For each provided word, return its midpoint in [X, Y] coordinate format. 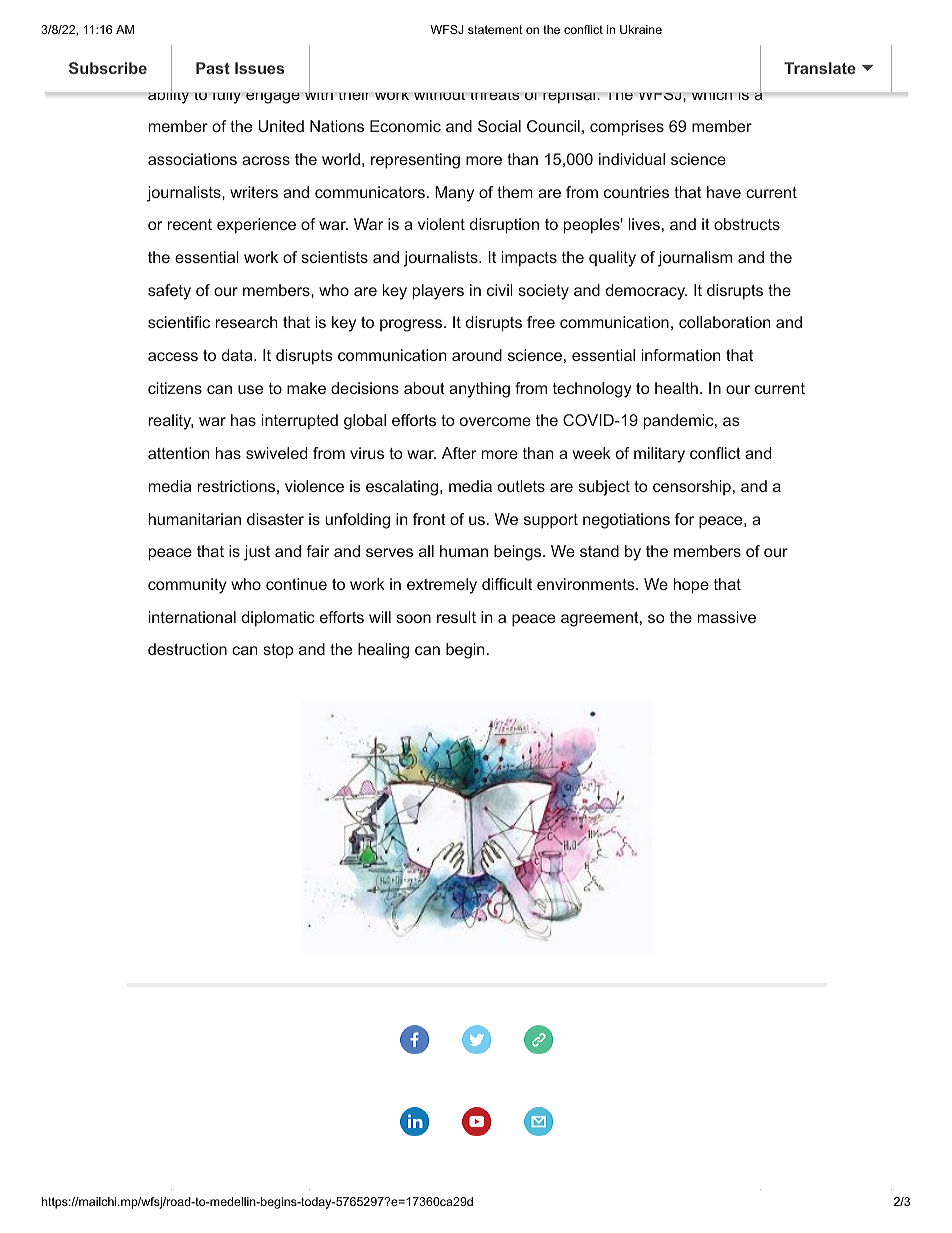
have [724, 192]
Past [213, 68]
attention [178, 453]
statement [495, 29]
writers [254, 192]
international [192, 617]
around [477, 355]
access [173, 356]
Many [454, 194]
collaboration [724, 322]
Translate [820, 68]
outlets [521, 486]
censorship [692, 487]
